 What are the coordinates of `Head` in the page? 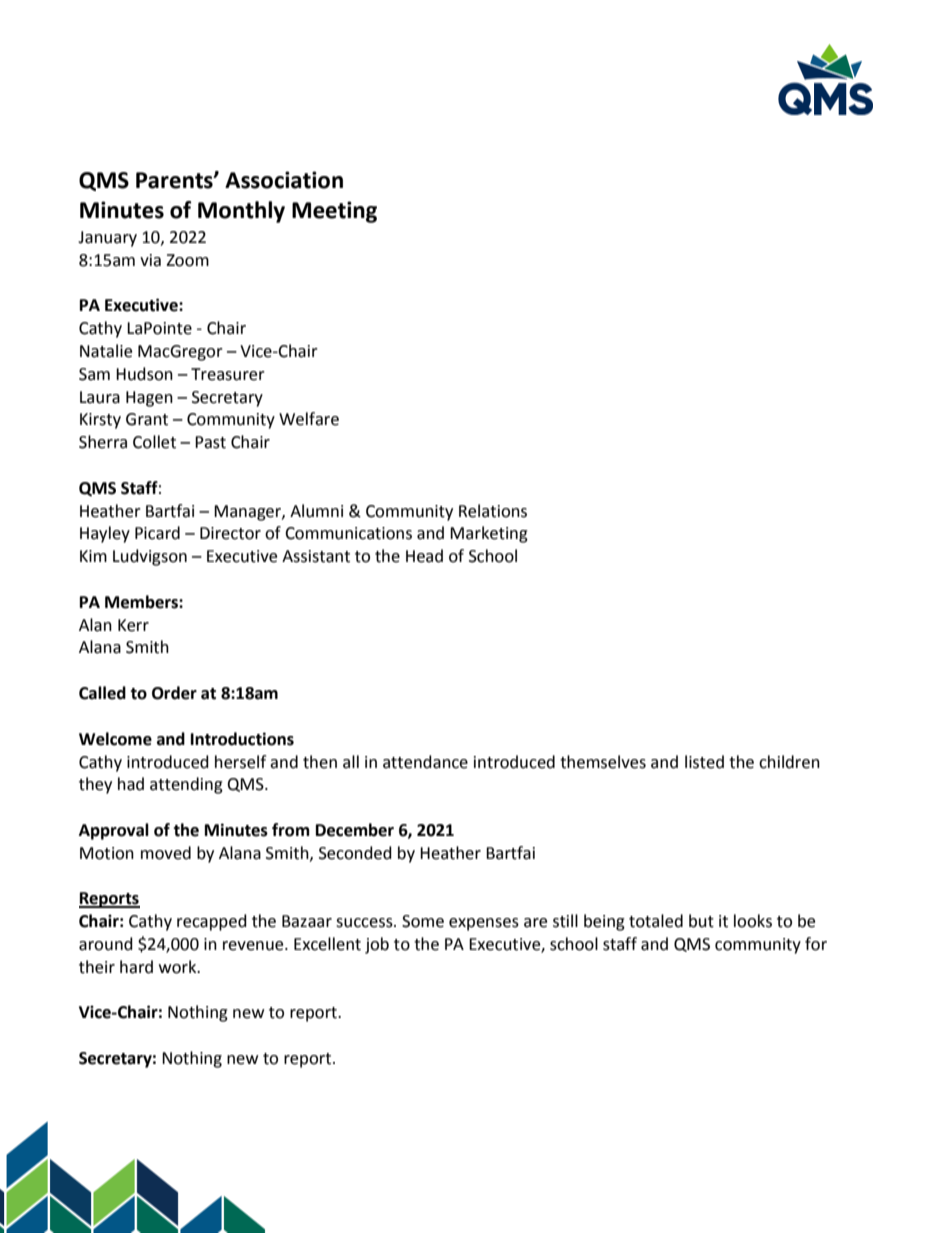 It's located at (424, 556).
